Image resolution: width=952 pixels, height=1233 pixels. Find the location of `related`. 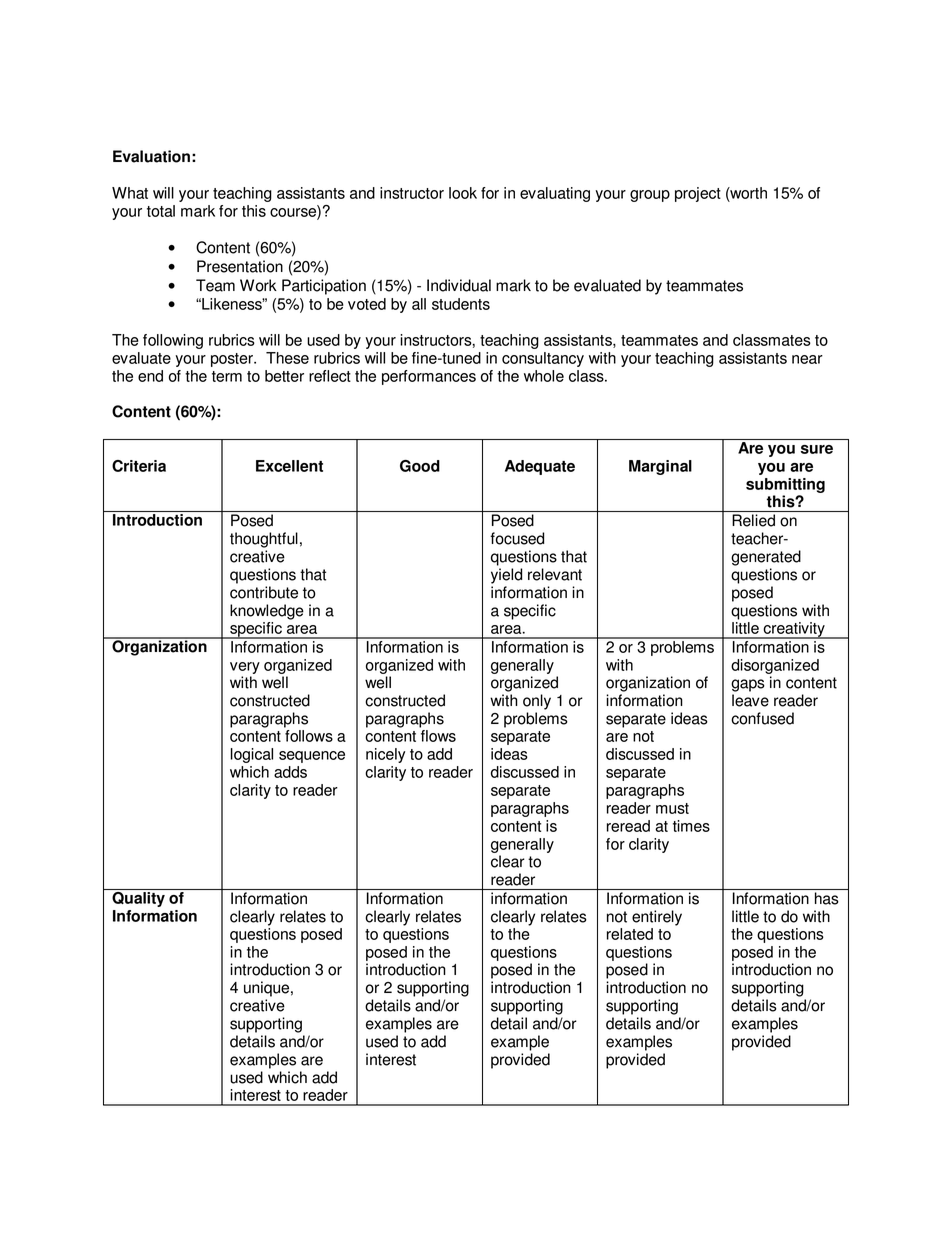

related is located at coordinates (630, 934).
